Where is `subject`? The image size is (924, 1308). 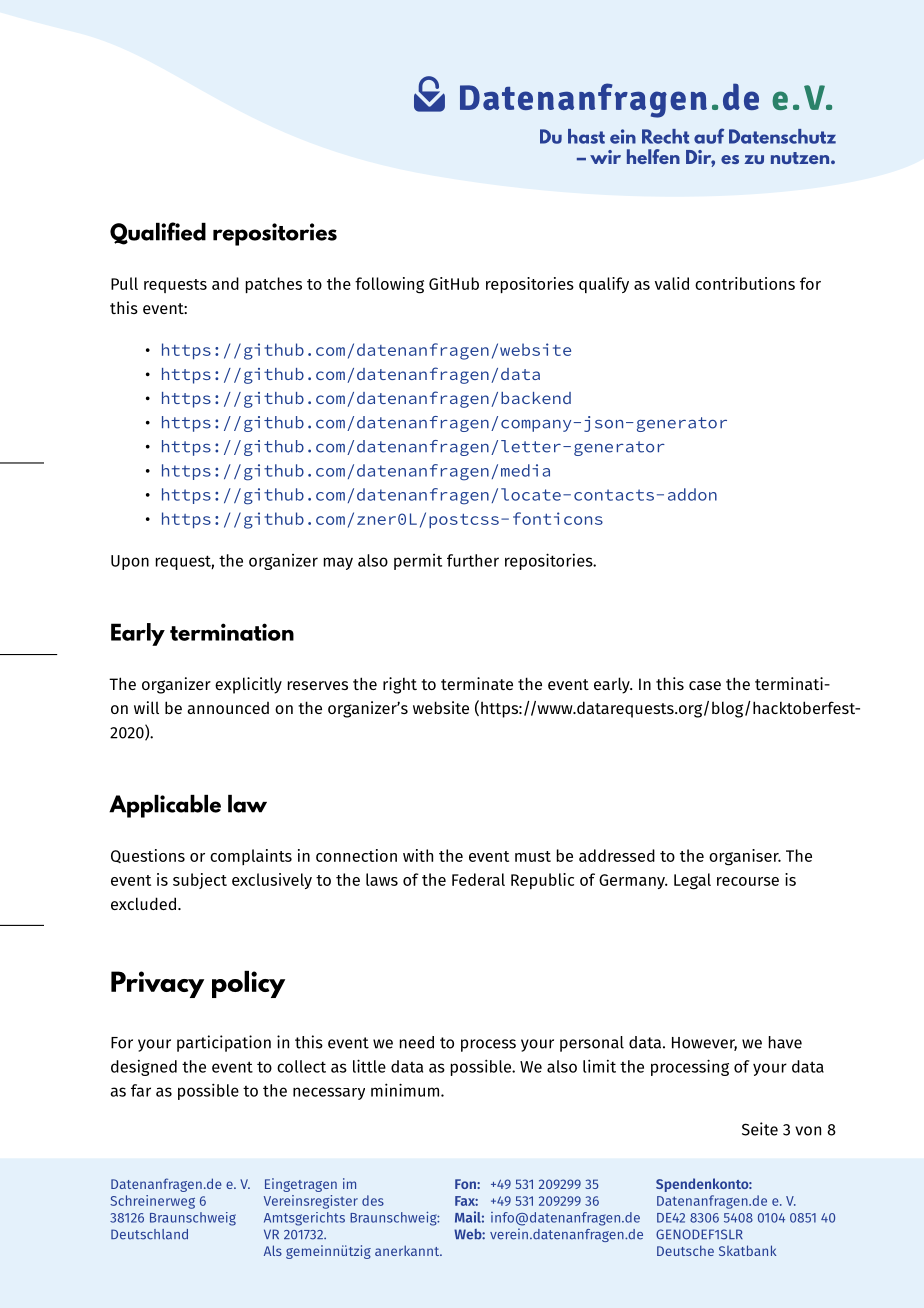
subject is located at coordinates (200, 881).
